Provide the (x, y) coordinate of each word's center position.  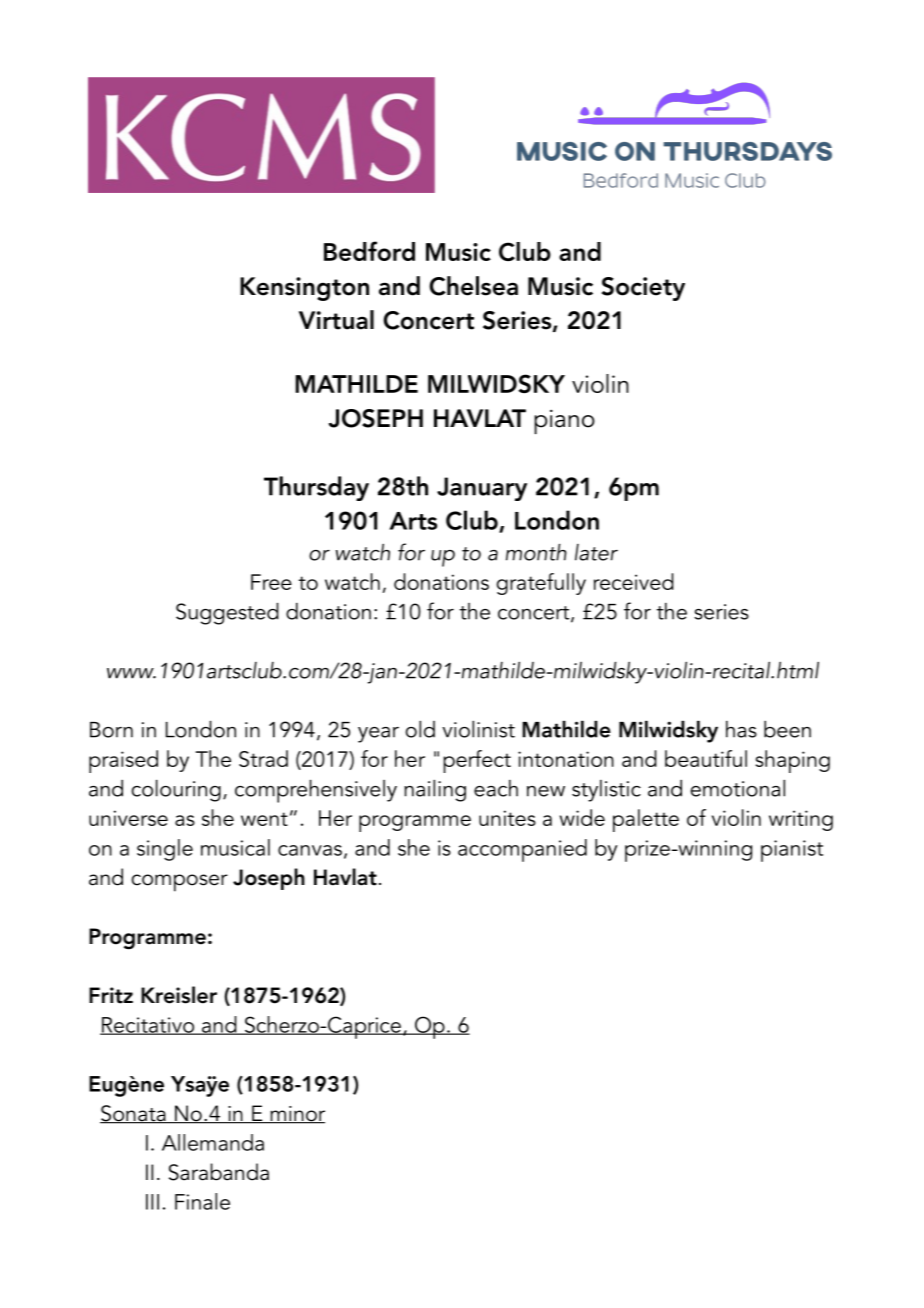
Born (111, 730)
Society (643, 289)
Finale (202, 1201)
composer (180, 883)
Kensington (304, 289)
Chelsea (473, 286)
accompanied (522, 850)
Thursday (316, 488)
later (596, 552)
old (420, 729)
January (482, 489)
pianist (792, 851)
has (741, 729)
